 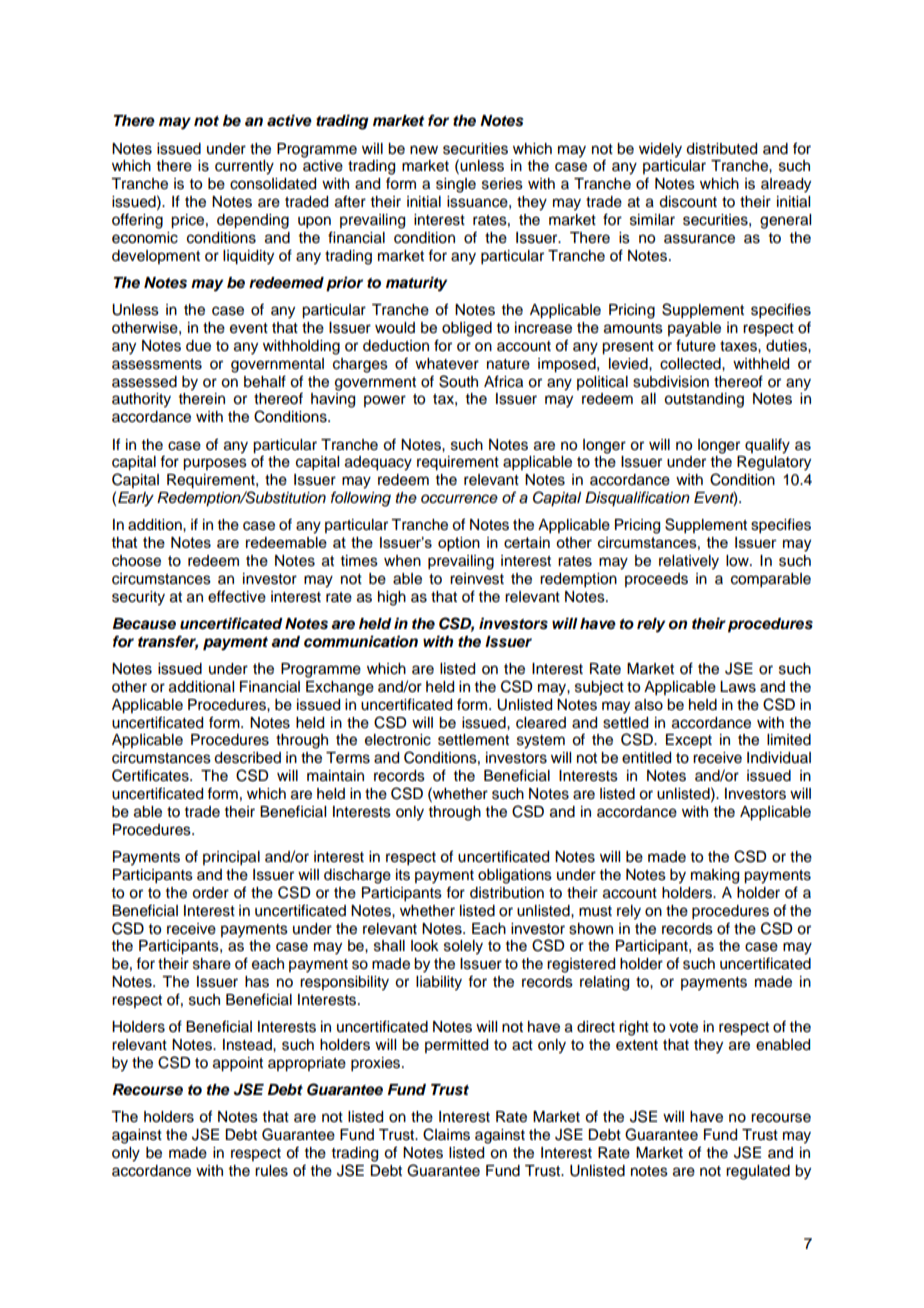 I want to click on discount, so click(x=688, y=202).
